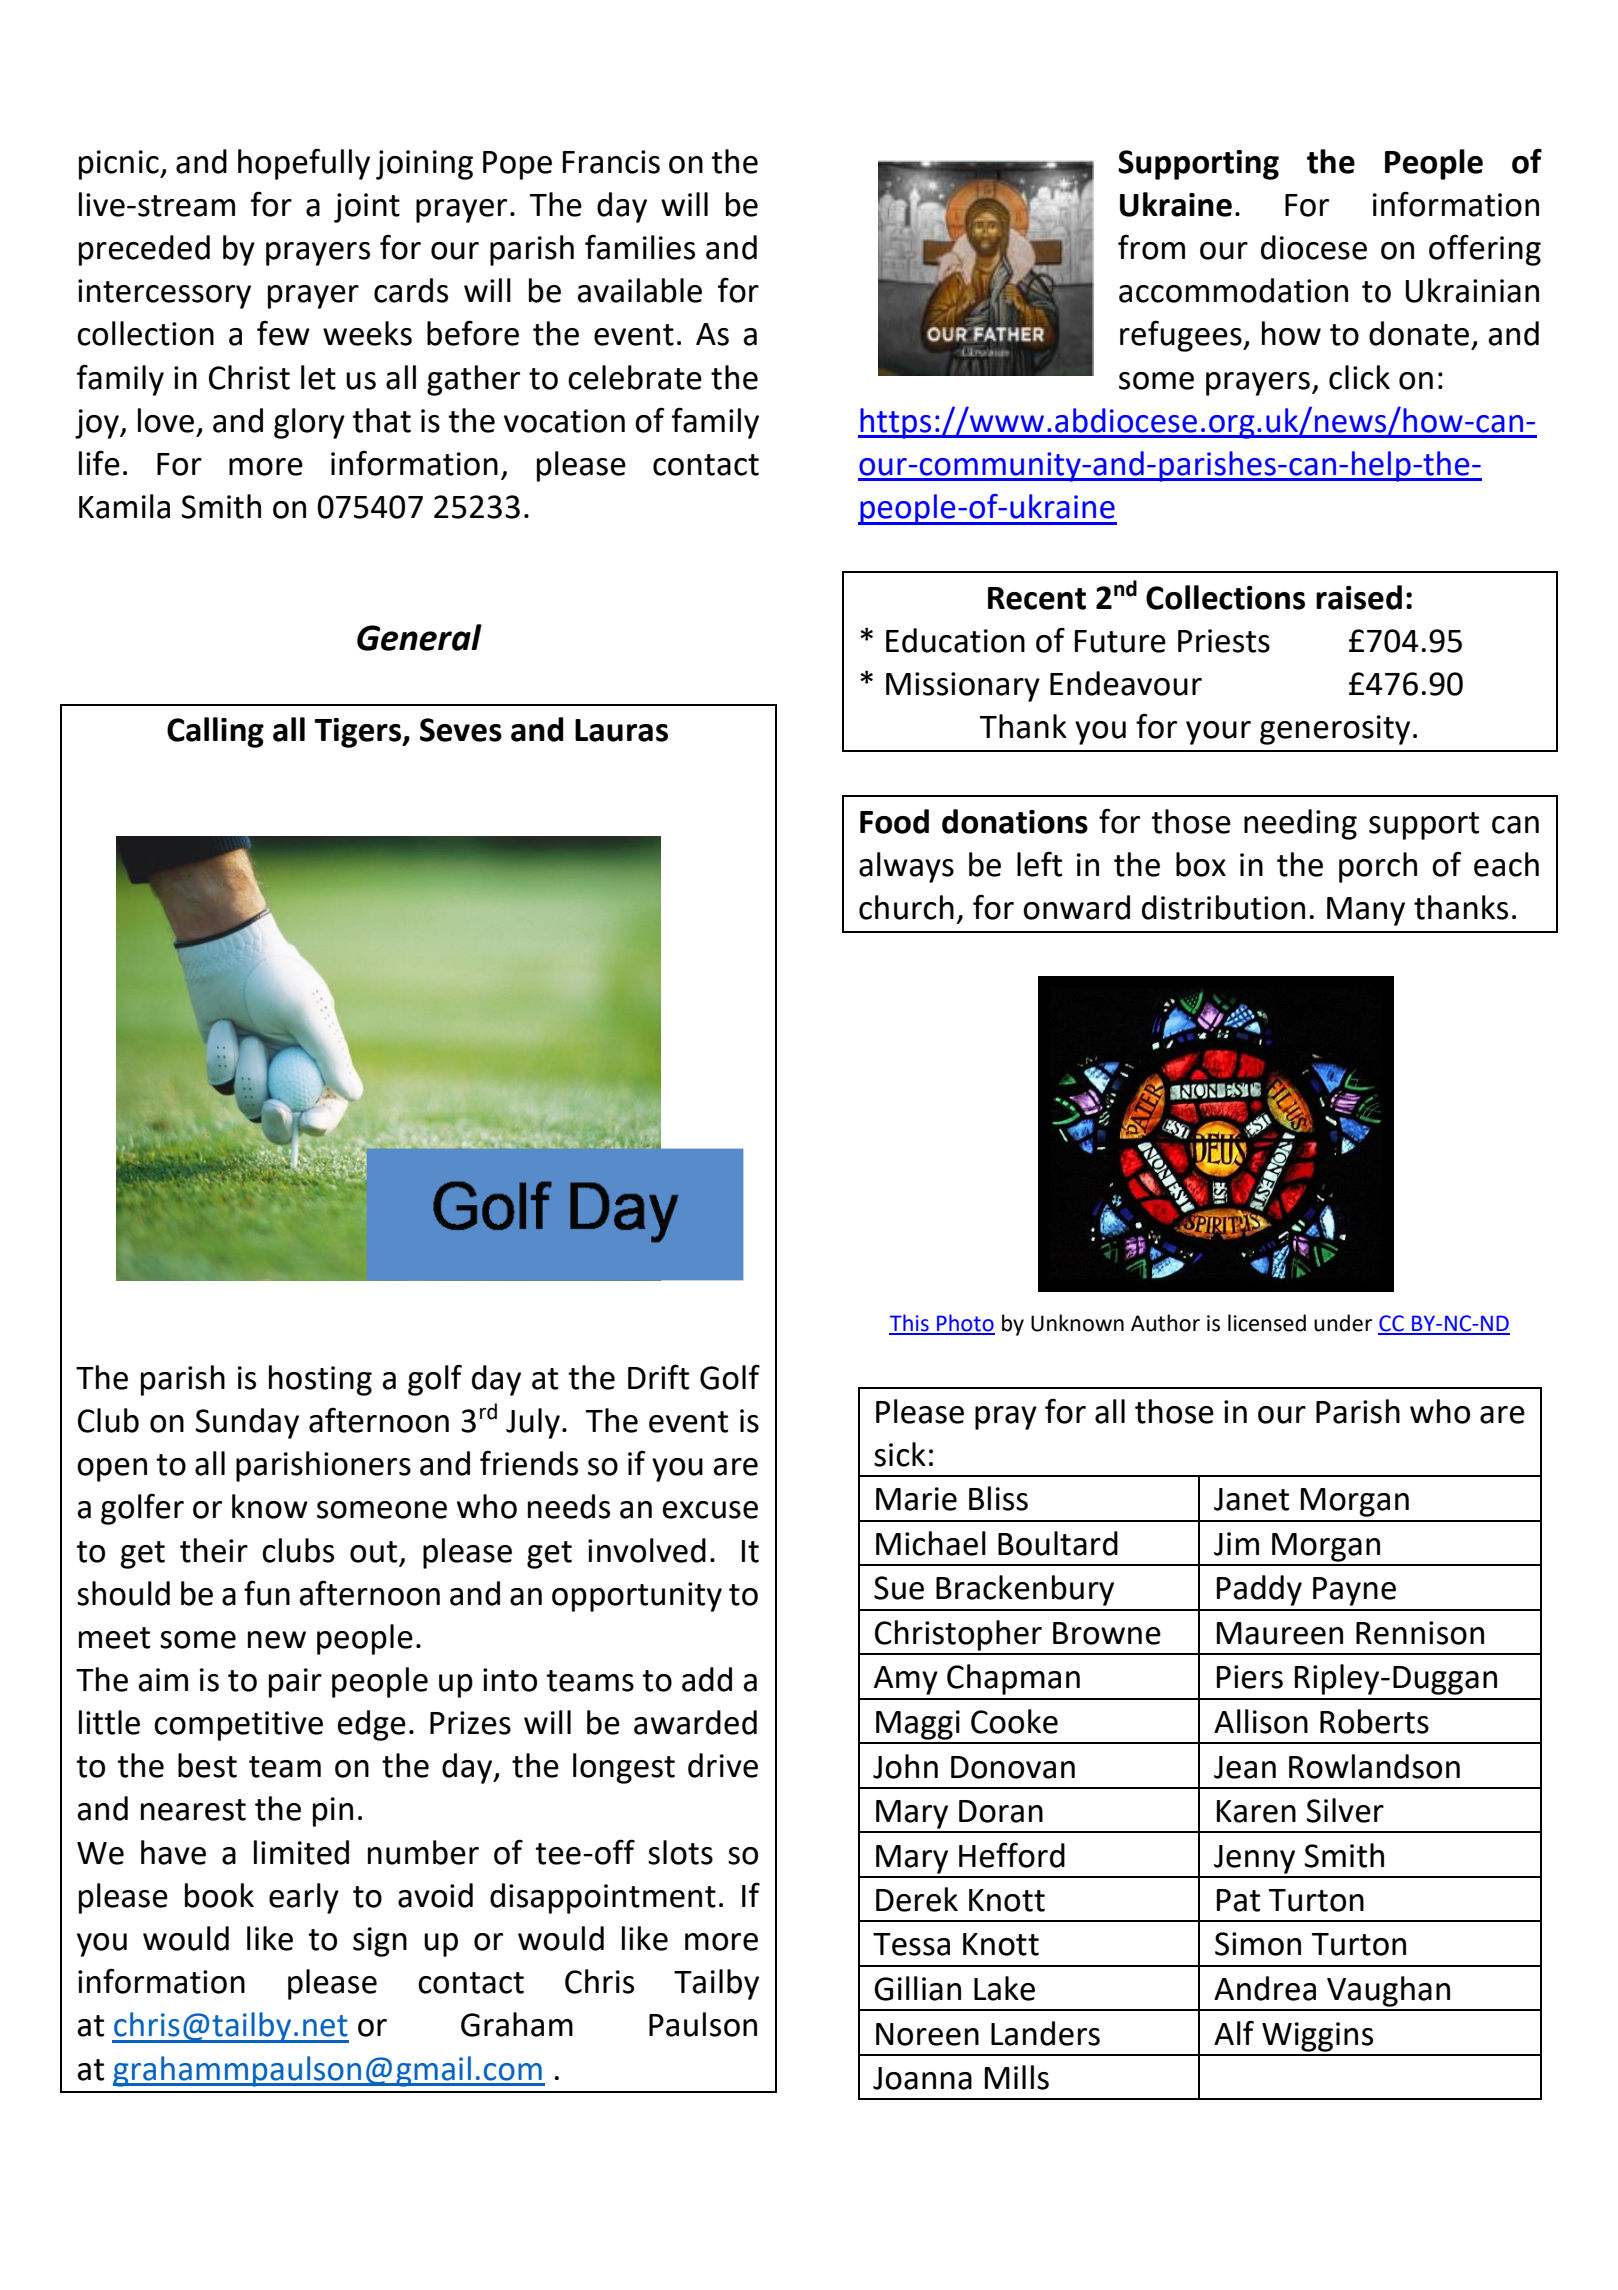 This screenshot has height=2290, width=1618. Describe the element at coordinates (640, 247) in the screenshot. I see `families` at that location.
